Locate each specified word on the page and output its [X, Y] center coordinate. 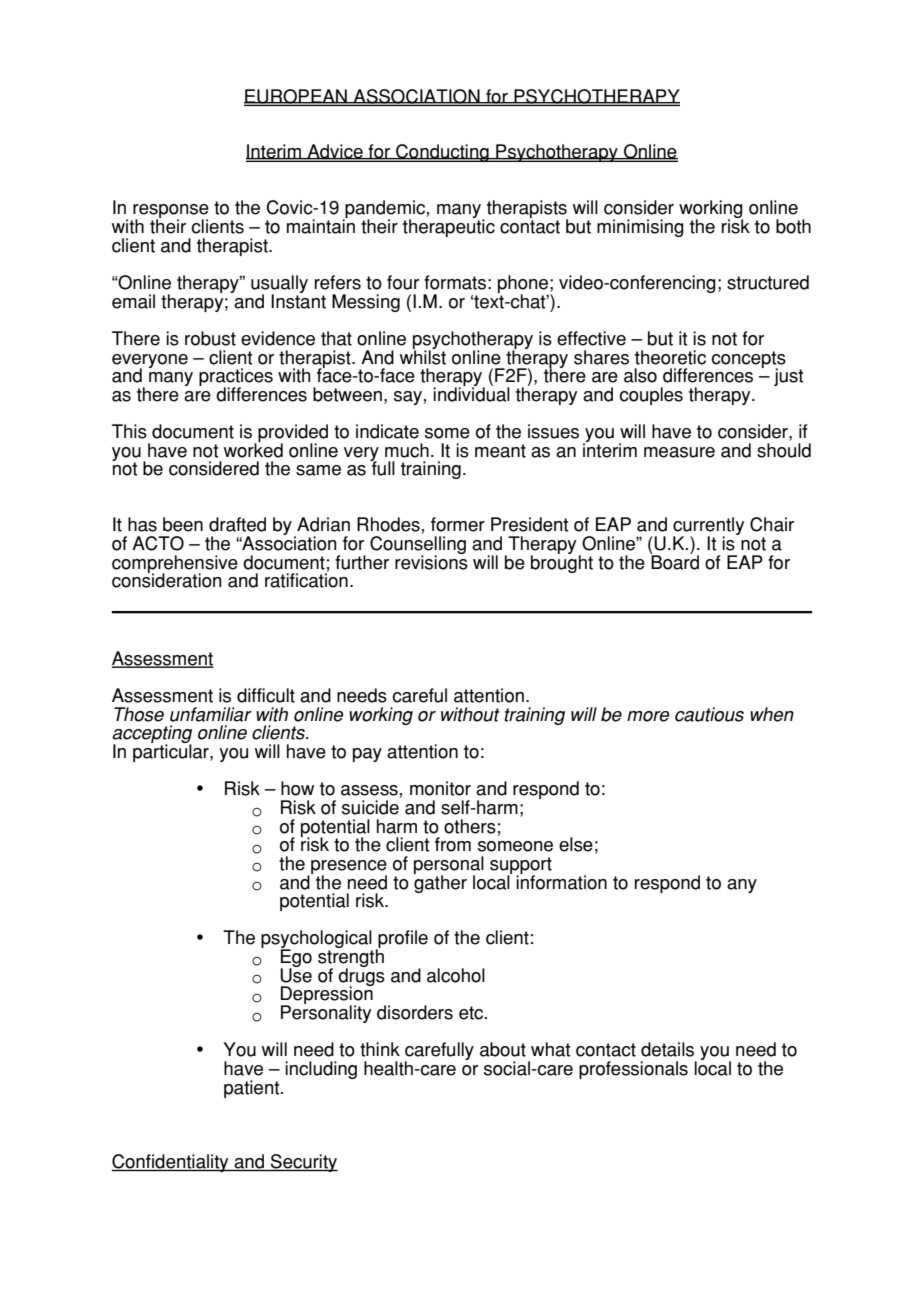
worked [253, 449]
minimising [640, 228]
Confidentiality [171, 1163]
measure [679, 452]
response [170, 212]
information [561, 881]
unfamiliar [211, 714]
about [503, 1049]
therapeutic [449, 227]
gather [440, 883]
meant [500, 451]
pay [367, 755]
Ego [296, 958]
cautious [709, 714]
